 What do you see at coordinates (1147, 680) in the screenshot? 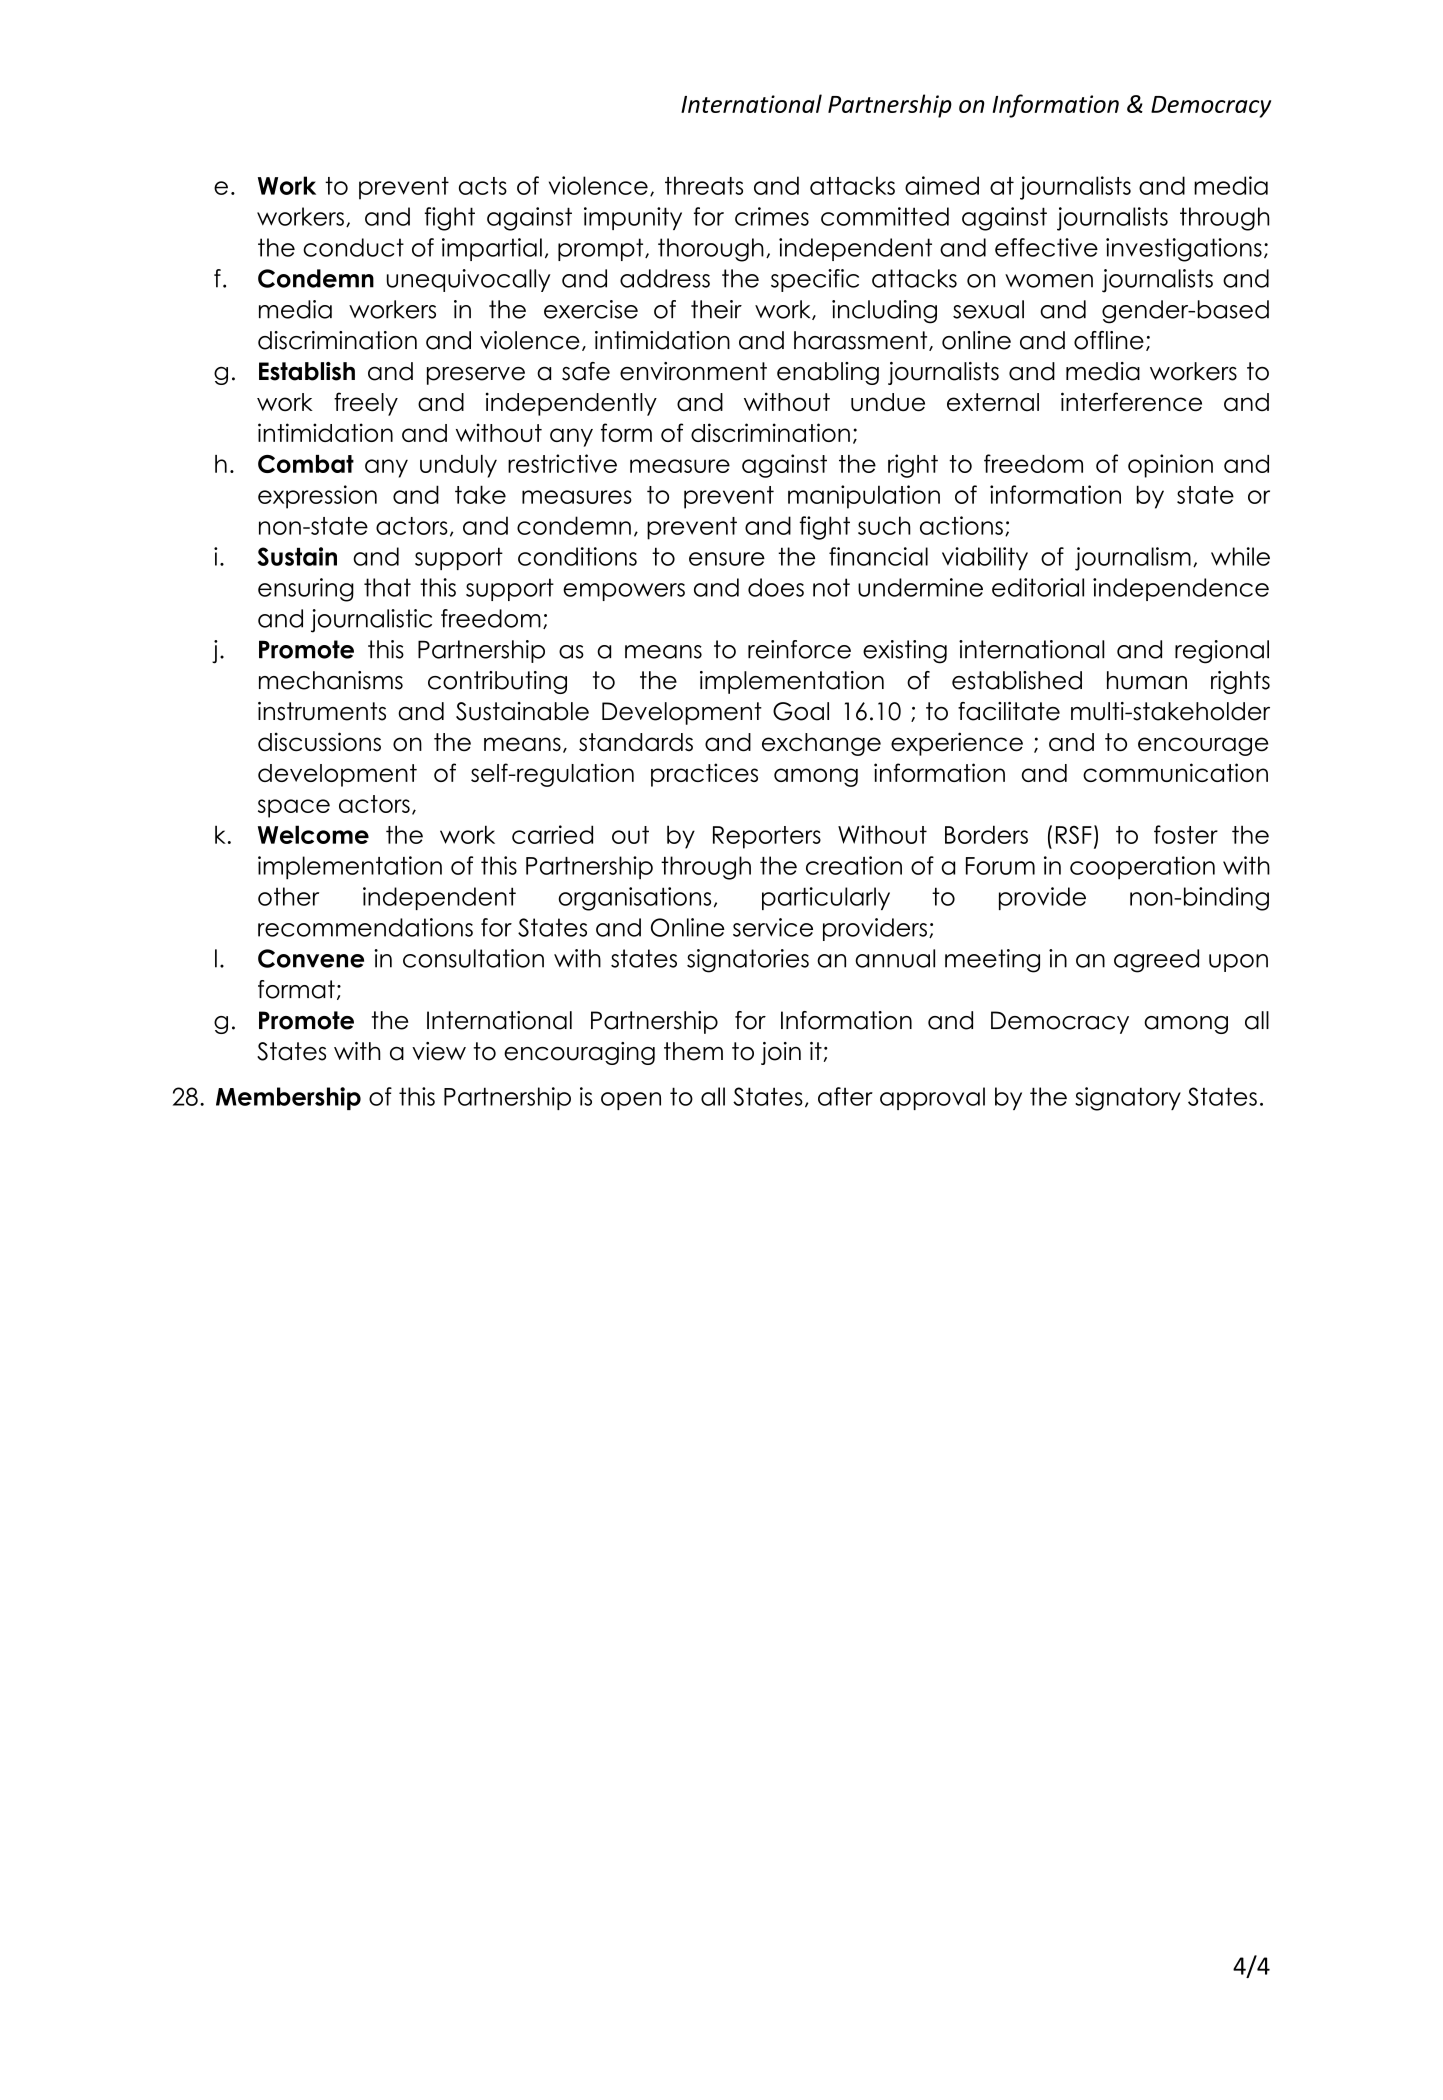
I see `human` at bounding box center [1147, 680].
